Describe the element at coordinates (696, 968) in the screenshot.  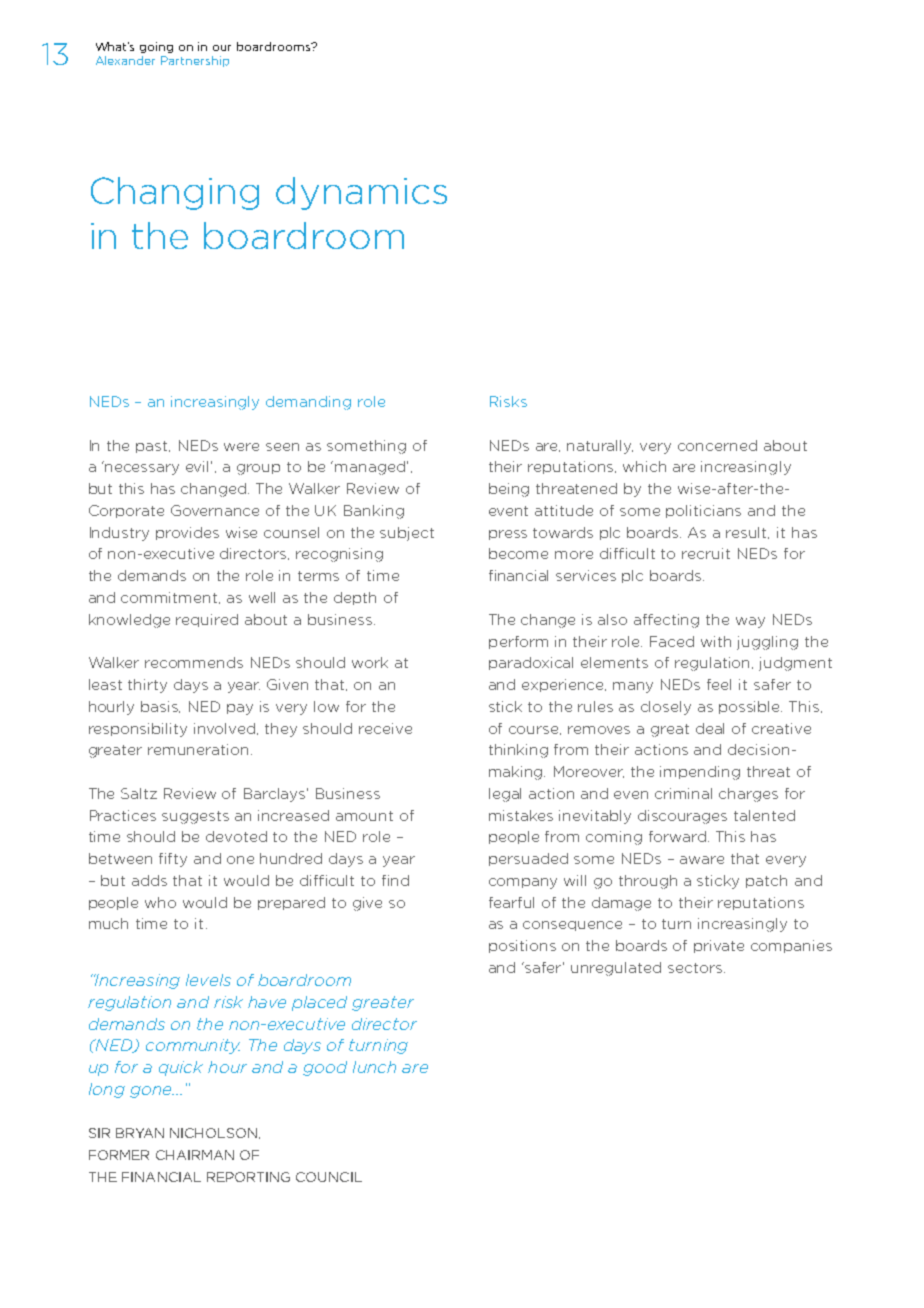
I see `sectors` at that location.
